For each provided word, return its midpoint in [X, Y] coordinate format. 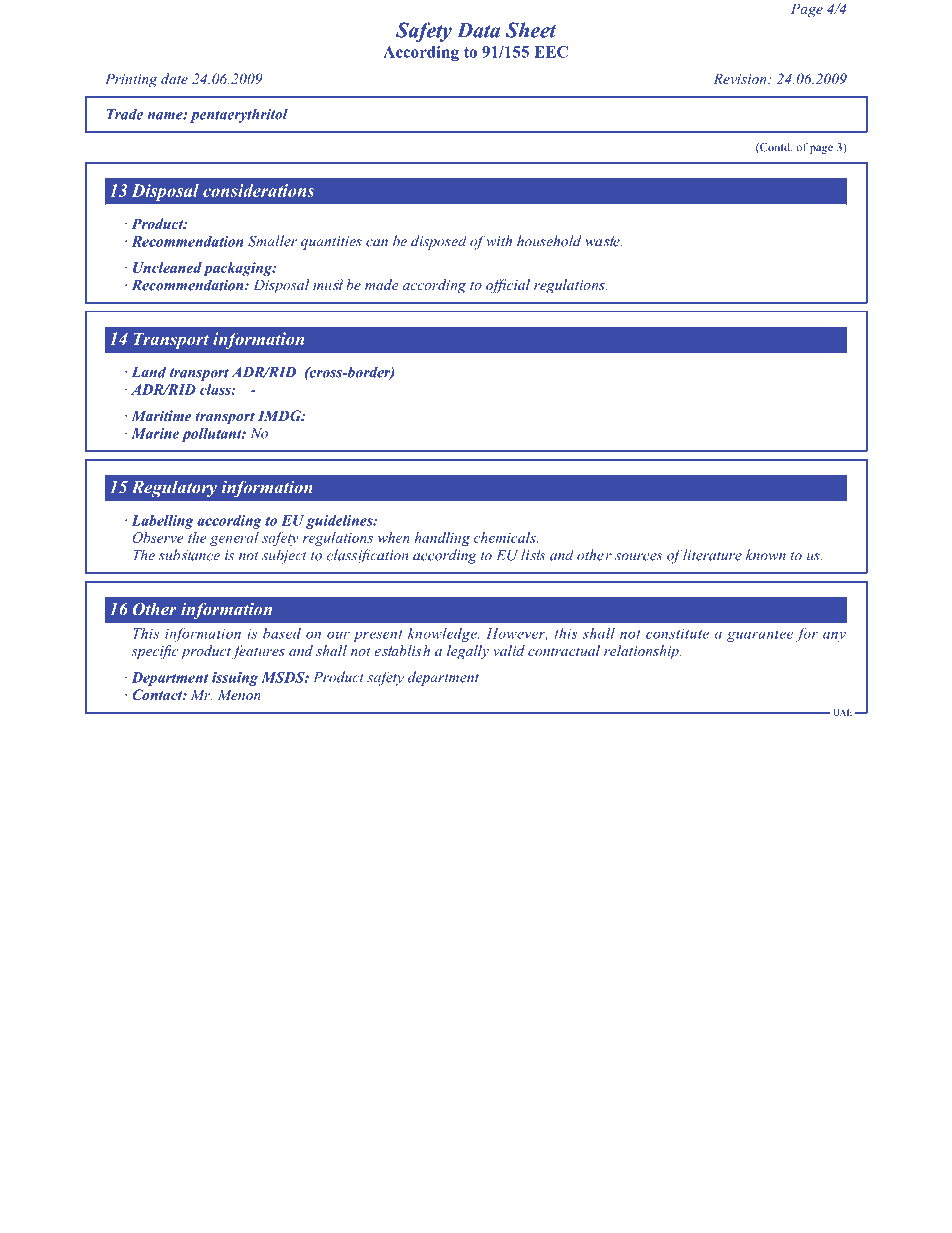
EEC [551, 52]
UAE [844, 712]
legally [468, 652]
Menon [239, 694]
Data [478, 30]
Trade [125, 114]
